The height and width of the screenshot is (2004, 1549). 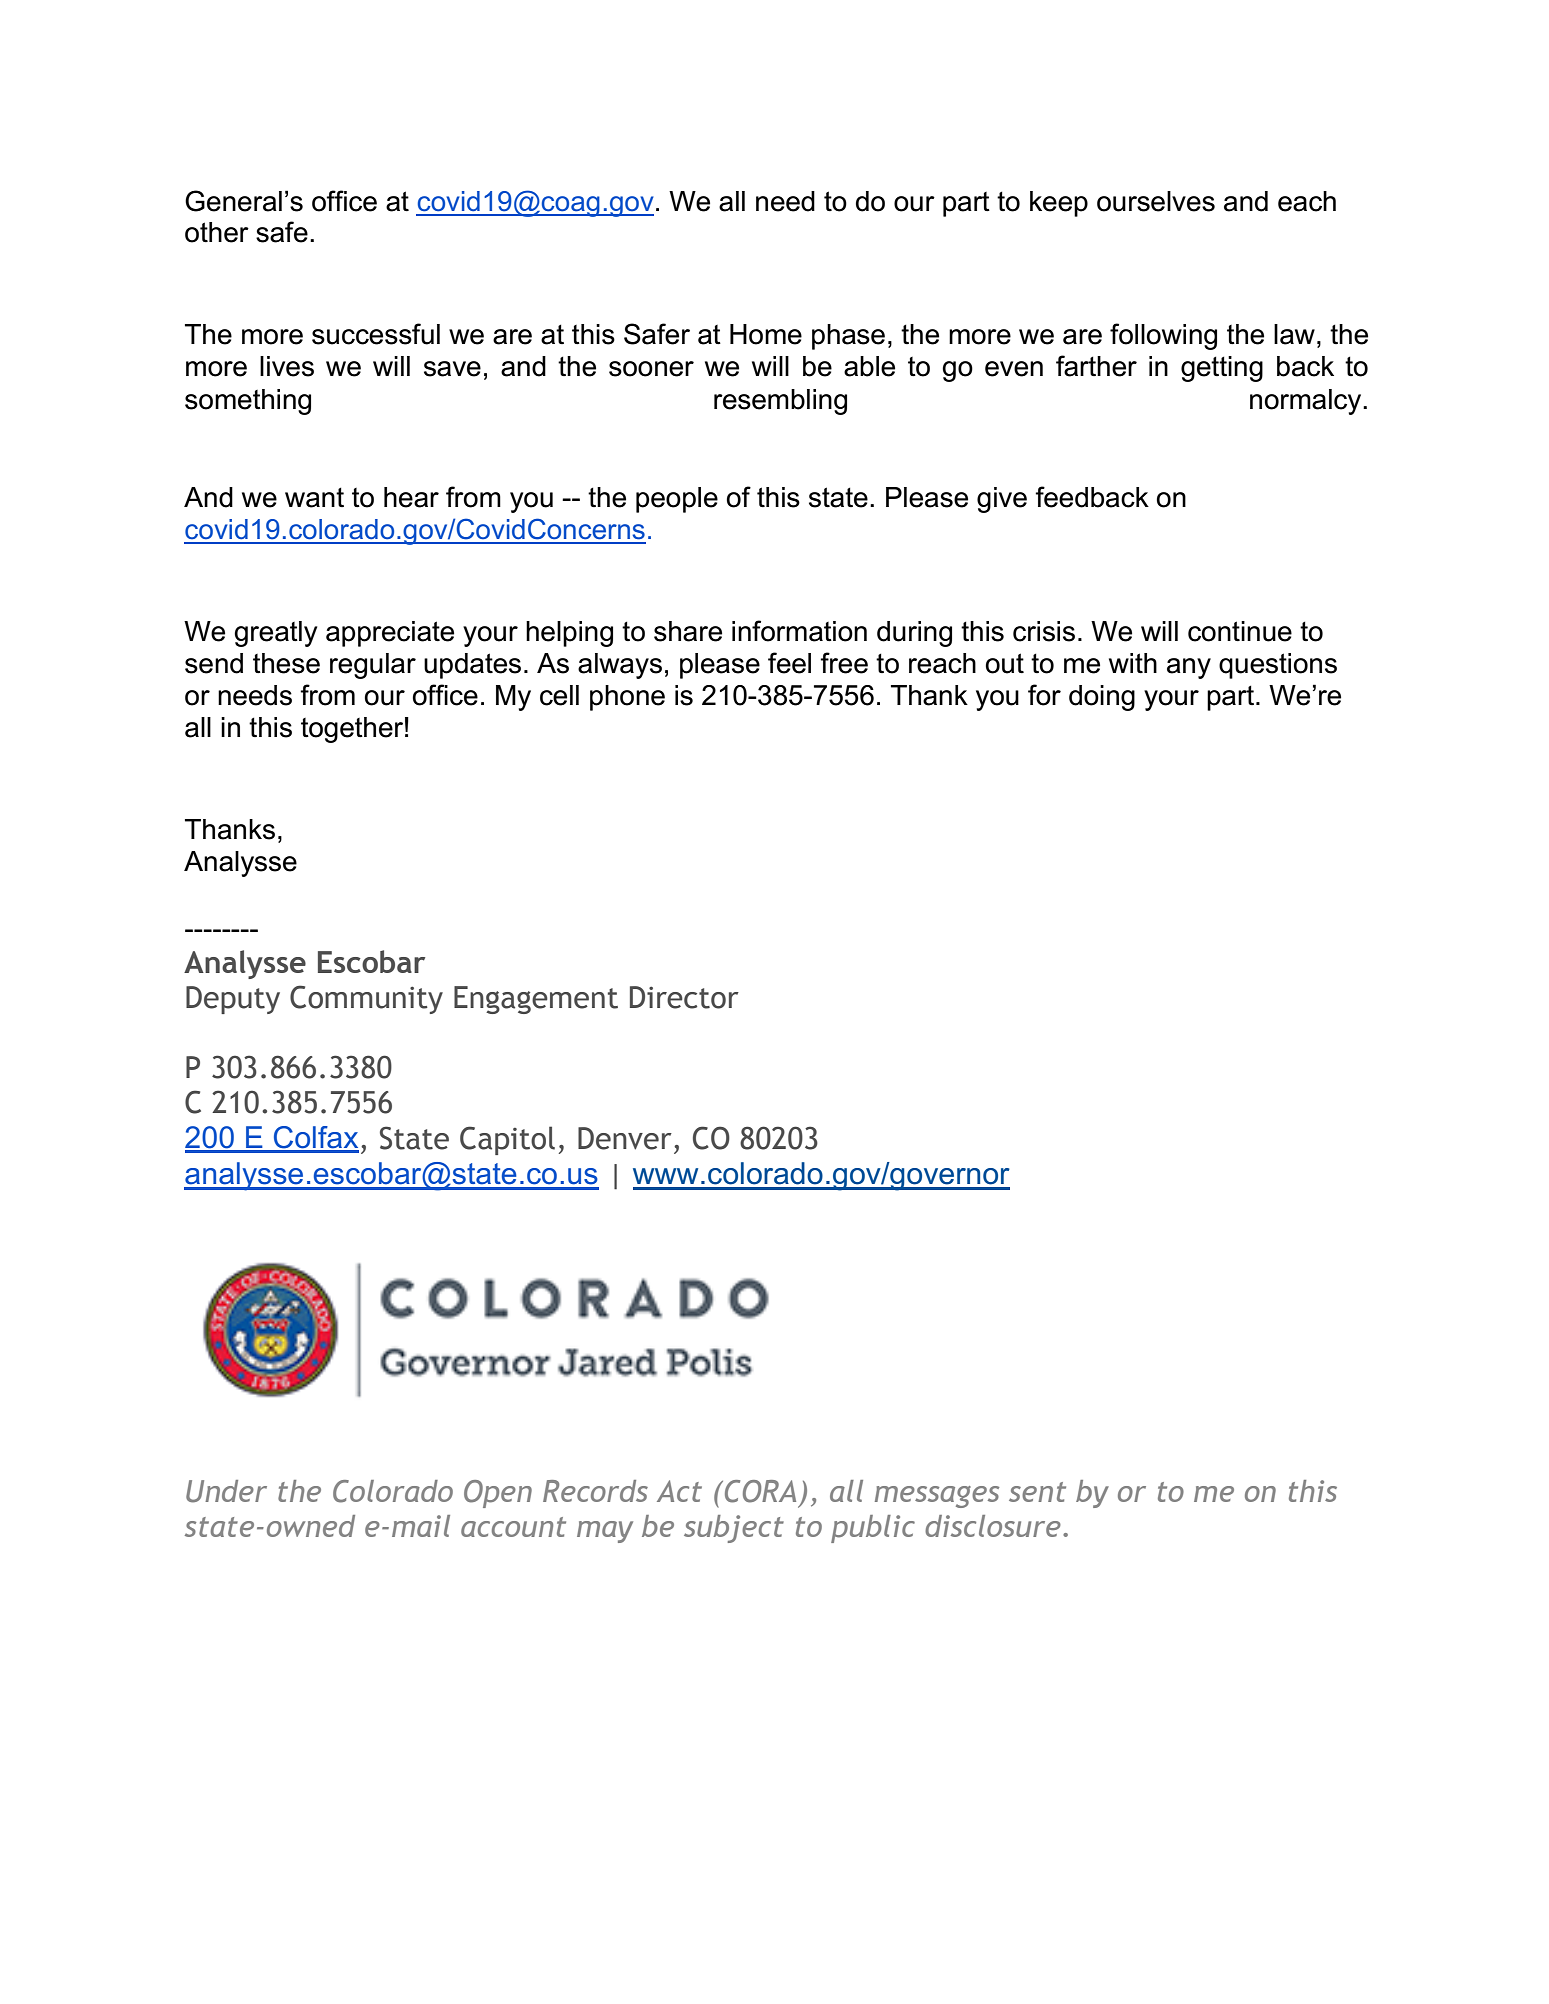 I want to click on sent, so click(x=1037, y=1492).
